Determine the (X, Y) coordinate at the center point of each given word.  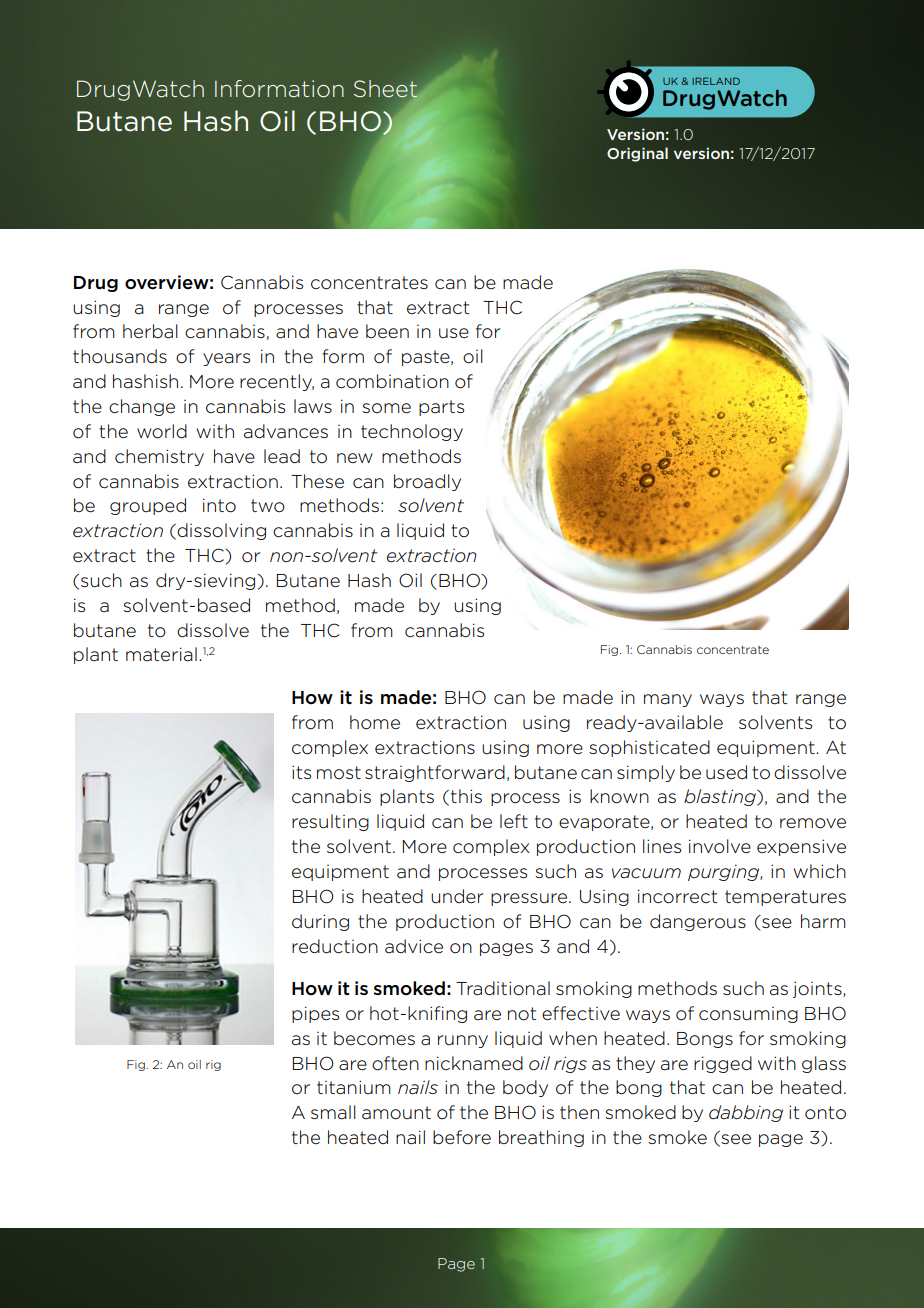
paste (427, 358)
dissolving (220, 531)
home (375, 722)
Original (637, 154)
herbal (150, 331)
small (333, 1112)
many (668, 700)
